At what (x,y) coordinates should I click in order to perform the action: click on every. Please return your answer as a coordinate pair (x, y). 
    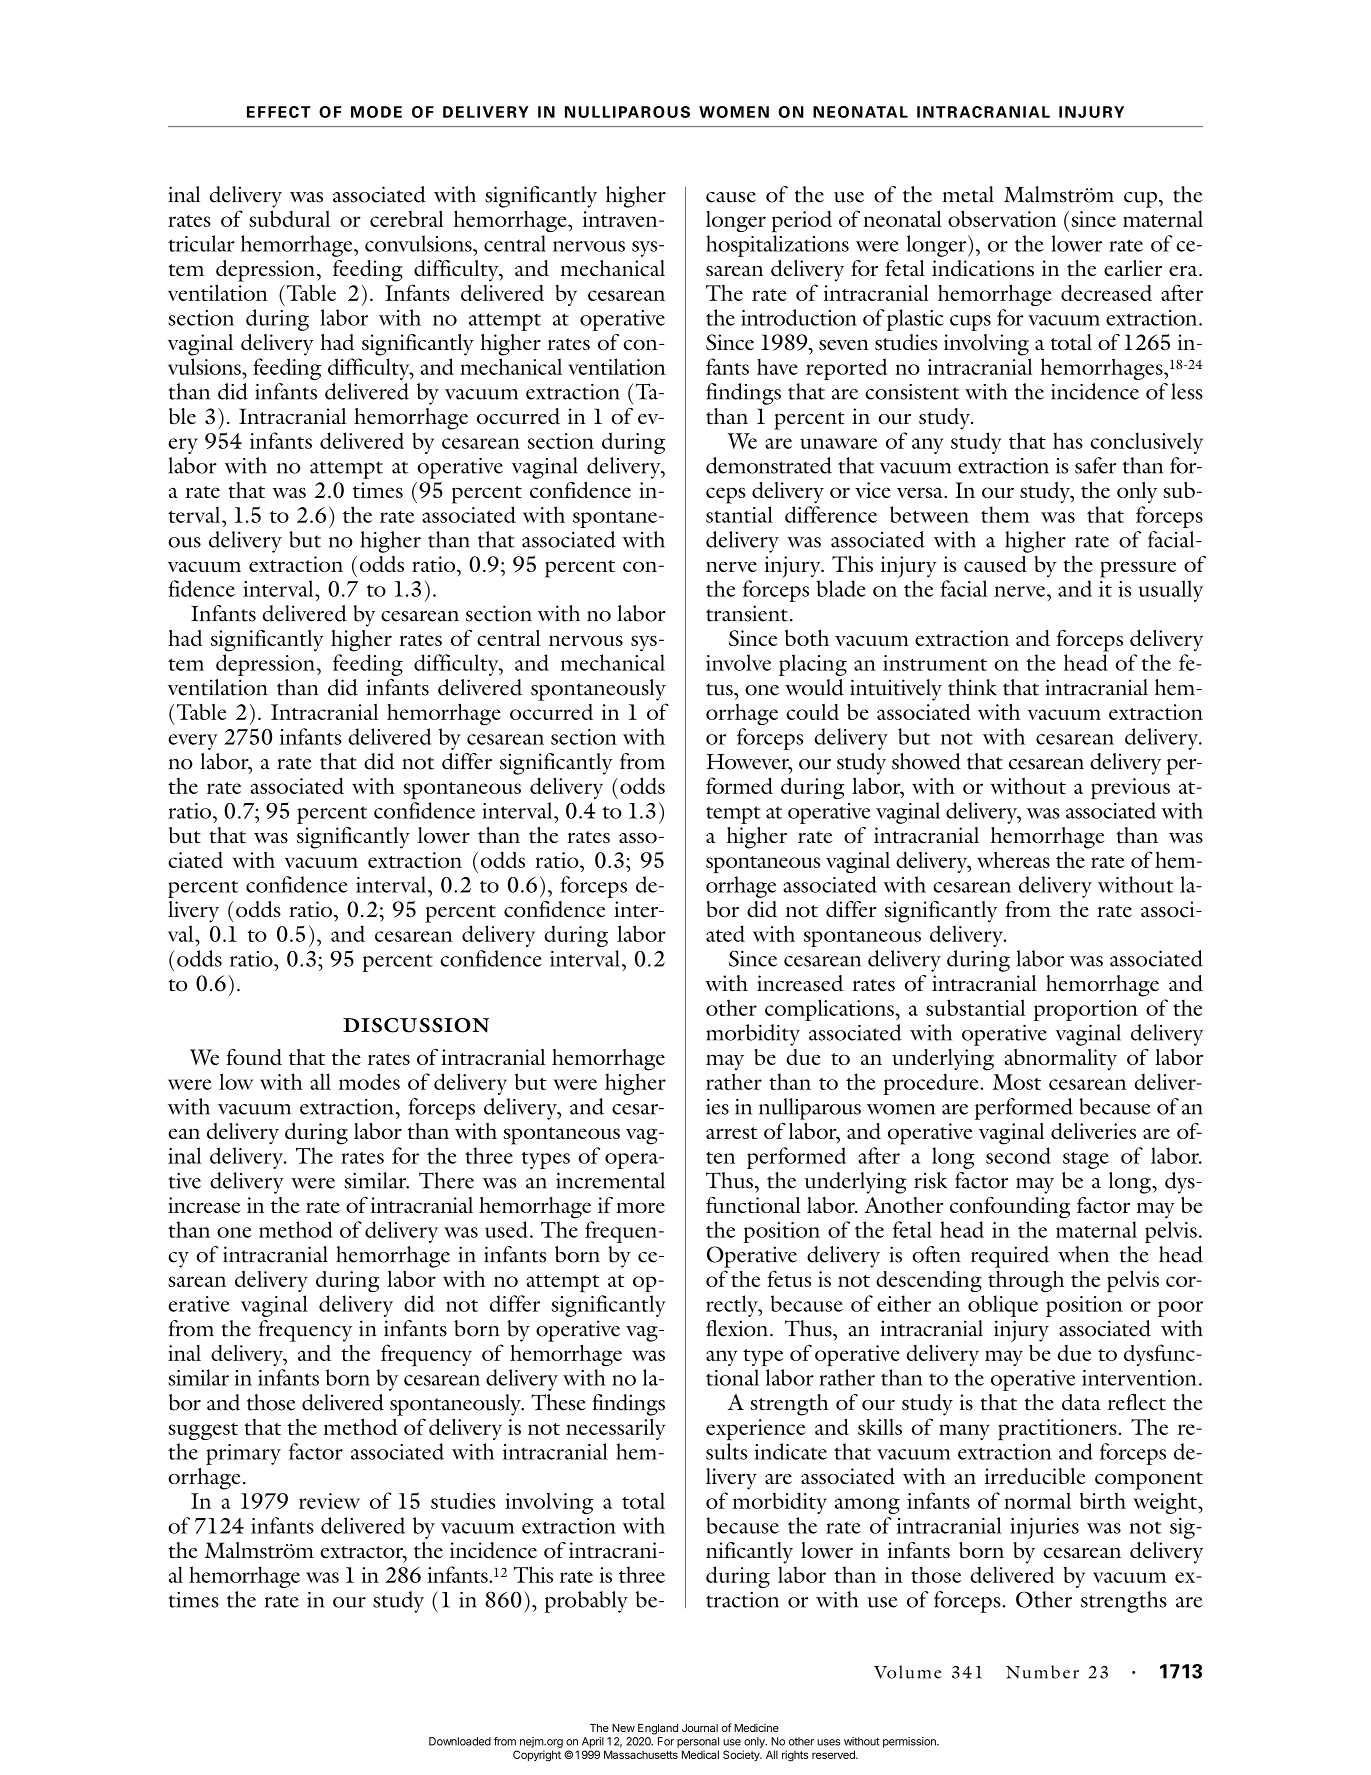
    Looking at the image, I should click on (193, 742).
